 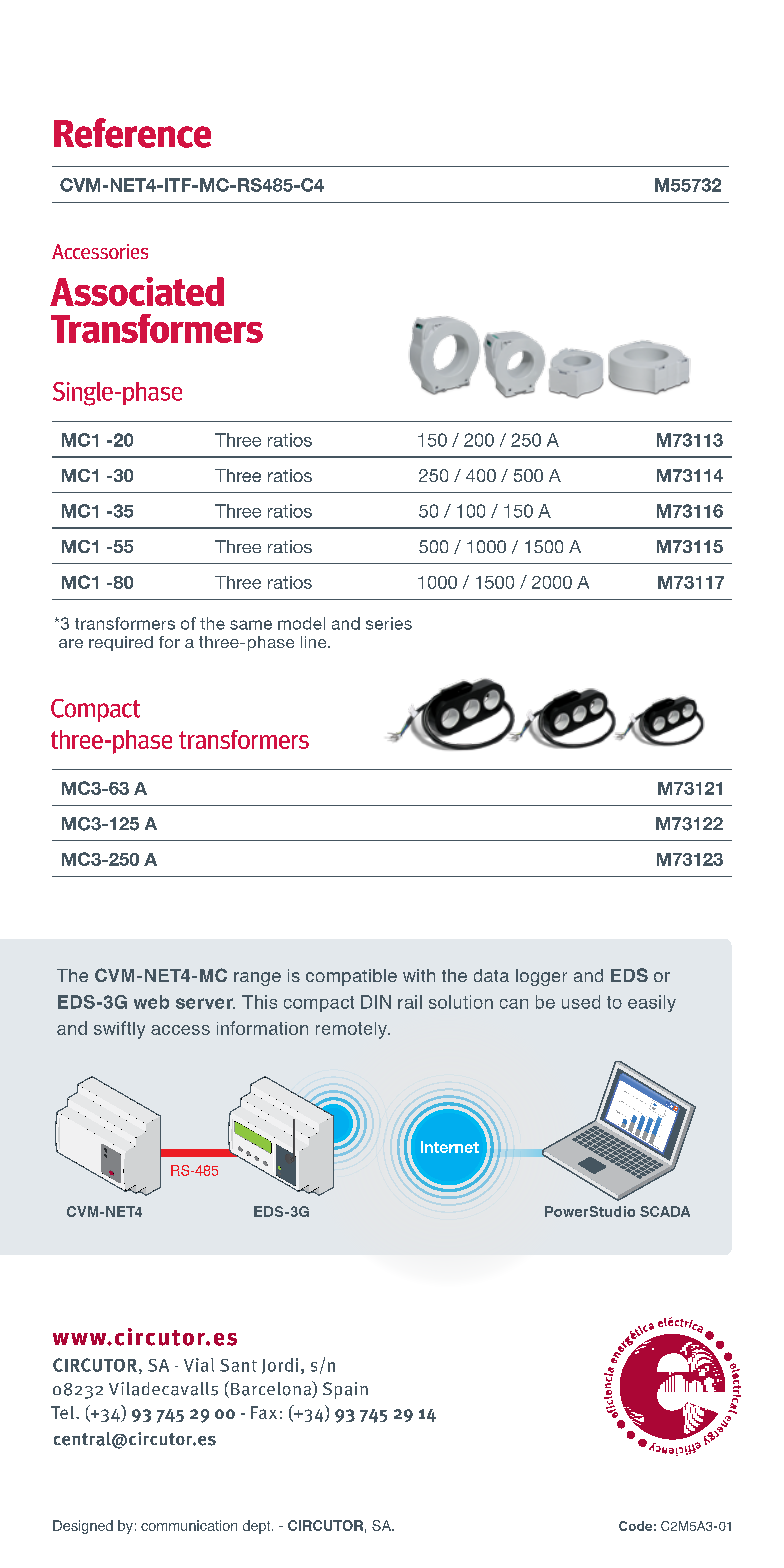 I want to click on SCADA, so click(x=665, y=1211).
